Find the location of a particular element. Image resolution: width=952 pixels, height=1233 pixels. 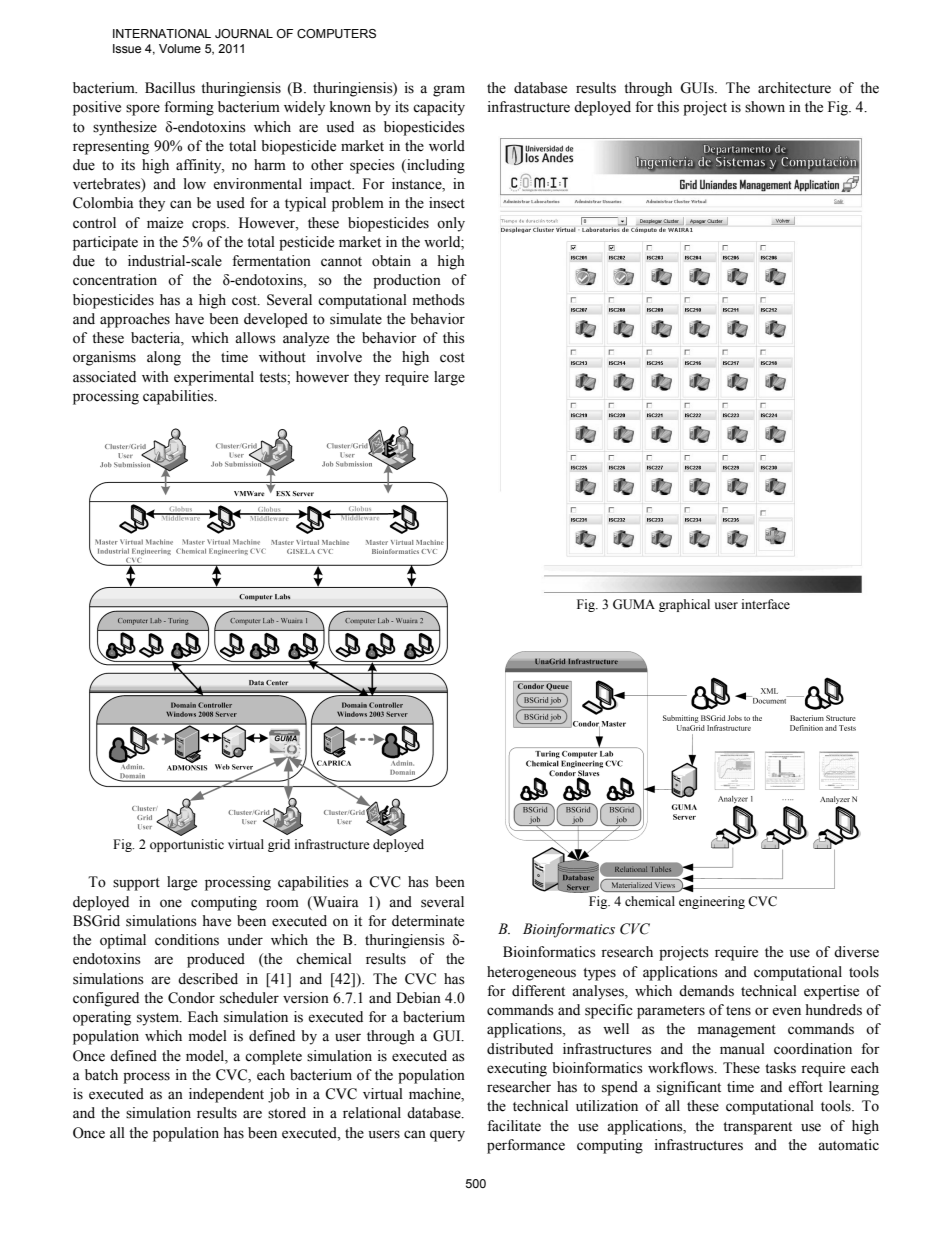

gram is located at coordinates (449, 91).
